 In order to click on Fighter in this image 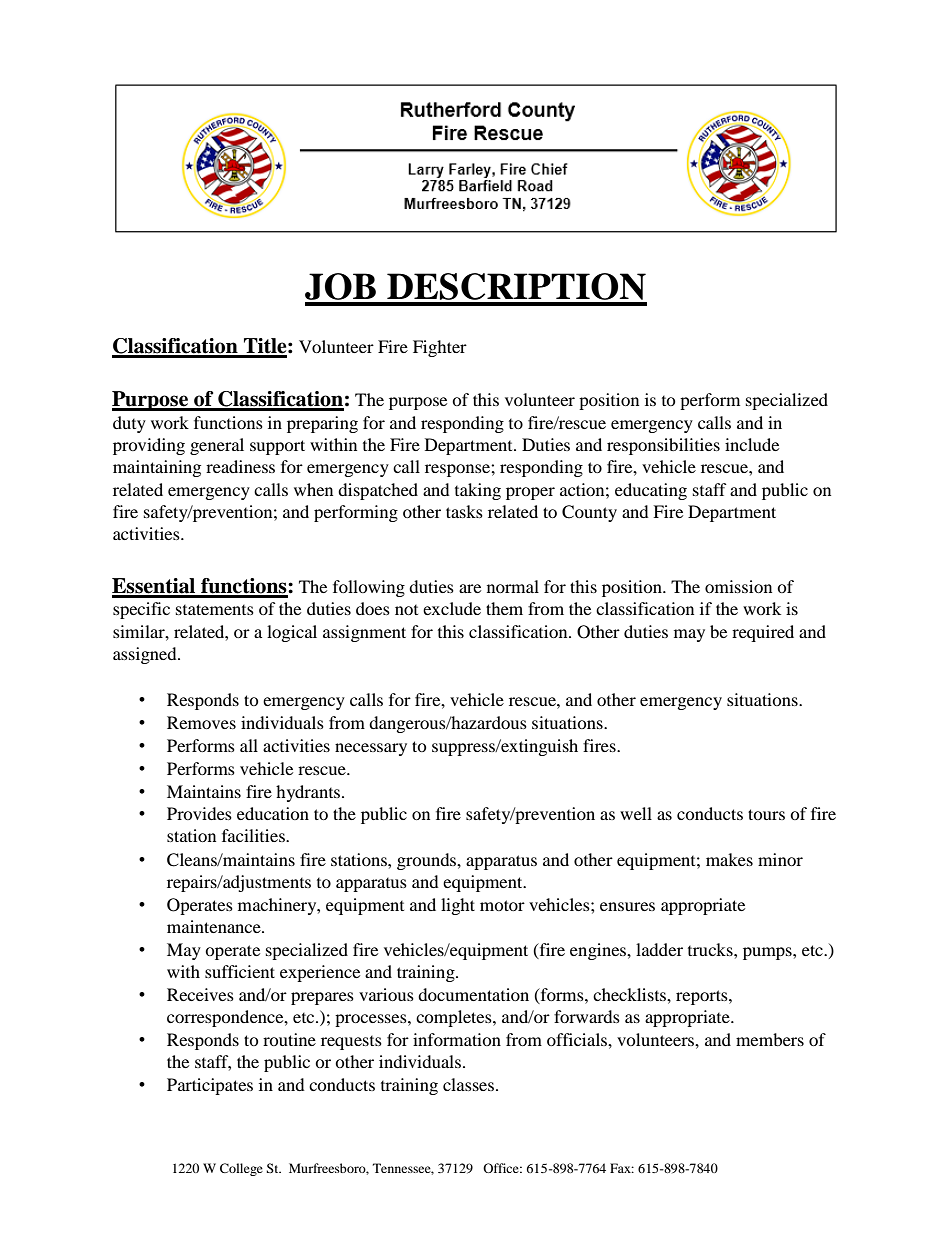, I will do `click(440, 348)`.
